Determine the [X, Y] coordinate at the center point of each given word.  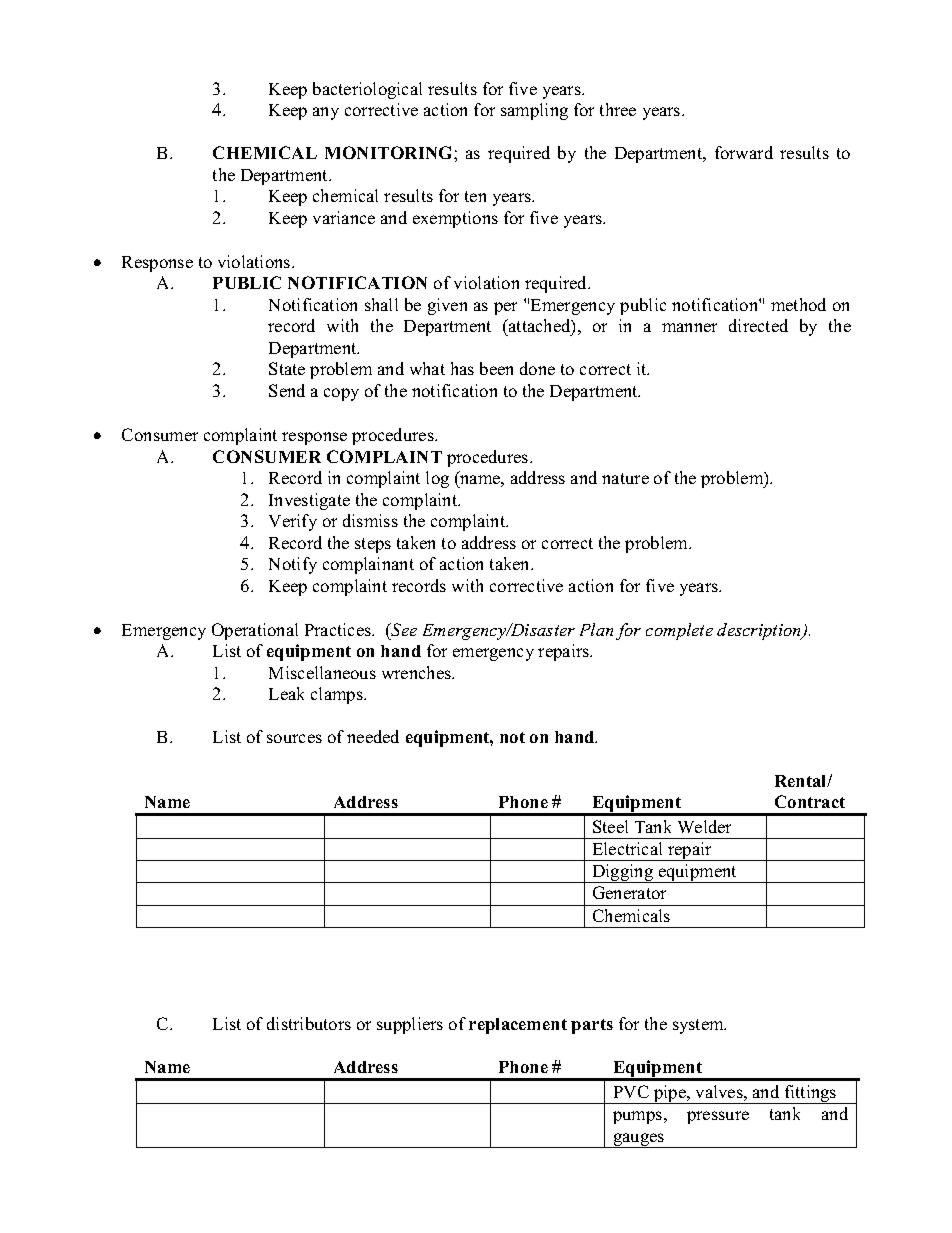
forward [744, 152]
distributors [309, 1023]
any [326, 113]
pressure [718, 1117]
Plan [596, 629]
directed [758, 325]
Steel [610, 826]
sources [294, 738]
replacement [518, 1026]
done [537, 368]
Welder [704, 826]
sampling [534, 111]
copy [341, 394]
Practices [339, 629]
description [760, 631]
